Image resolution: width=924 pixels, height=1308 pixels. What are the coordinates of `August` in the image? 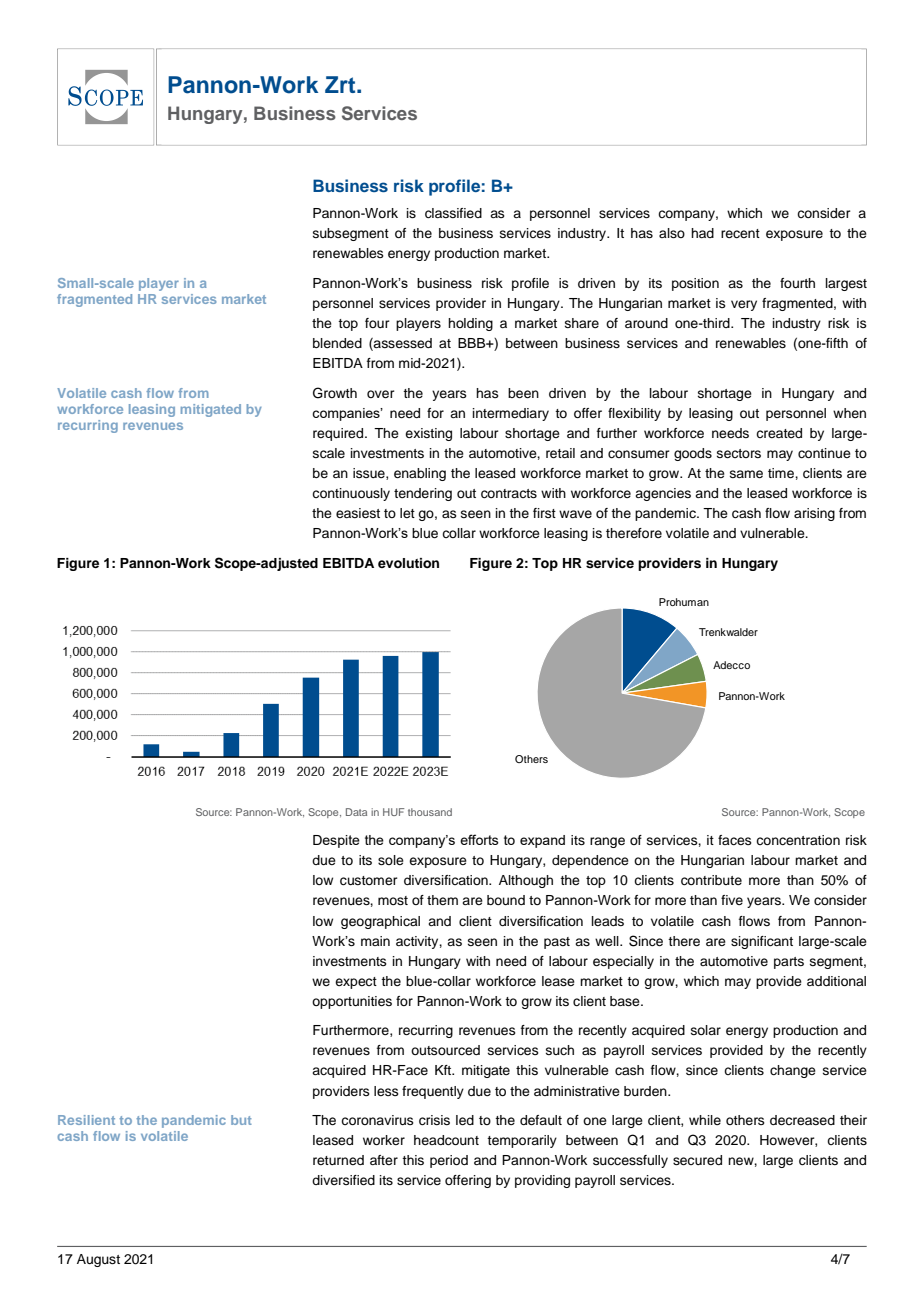 It's located at (98, 1260).
